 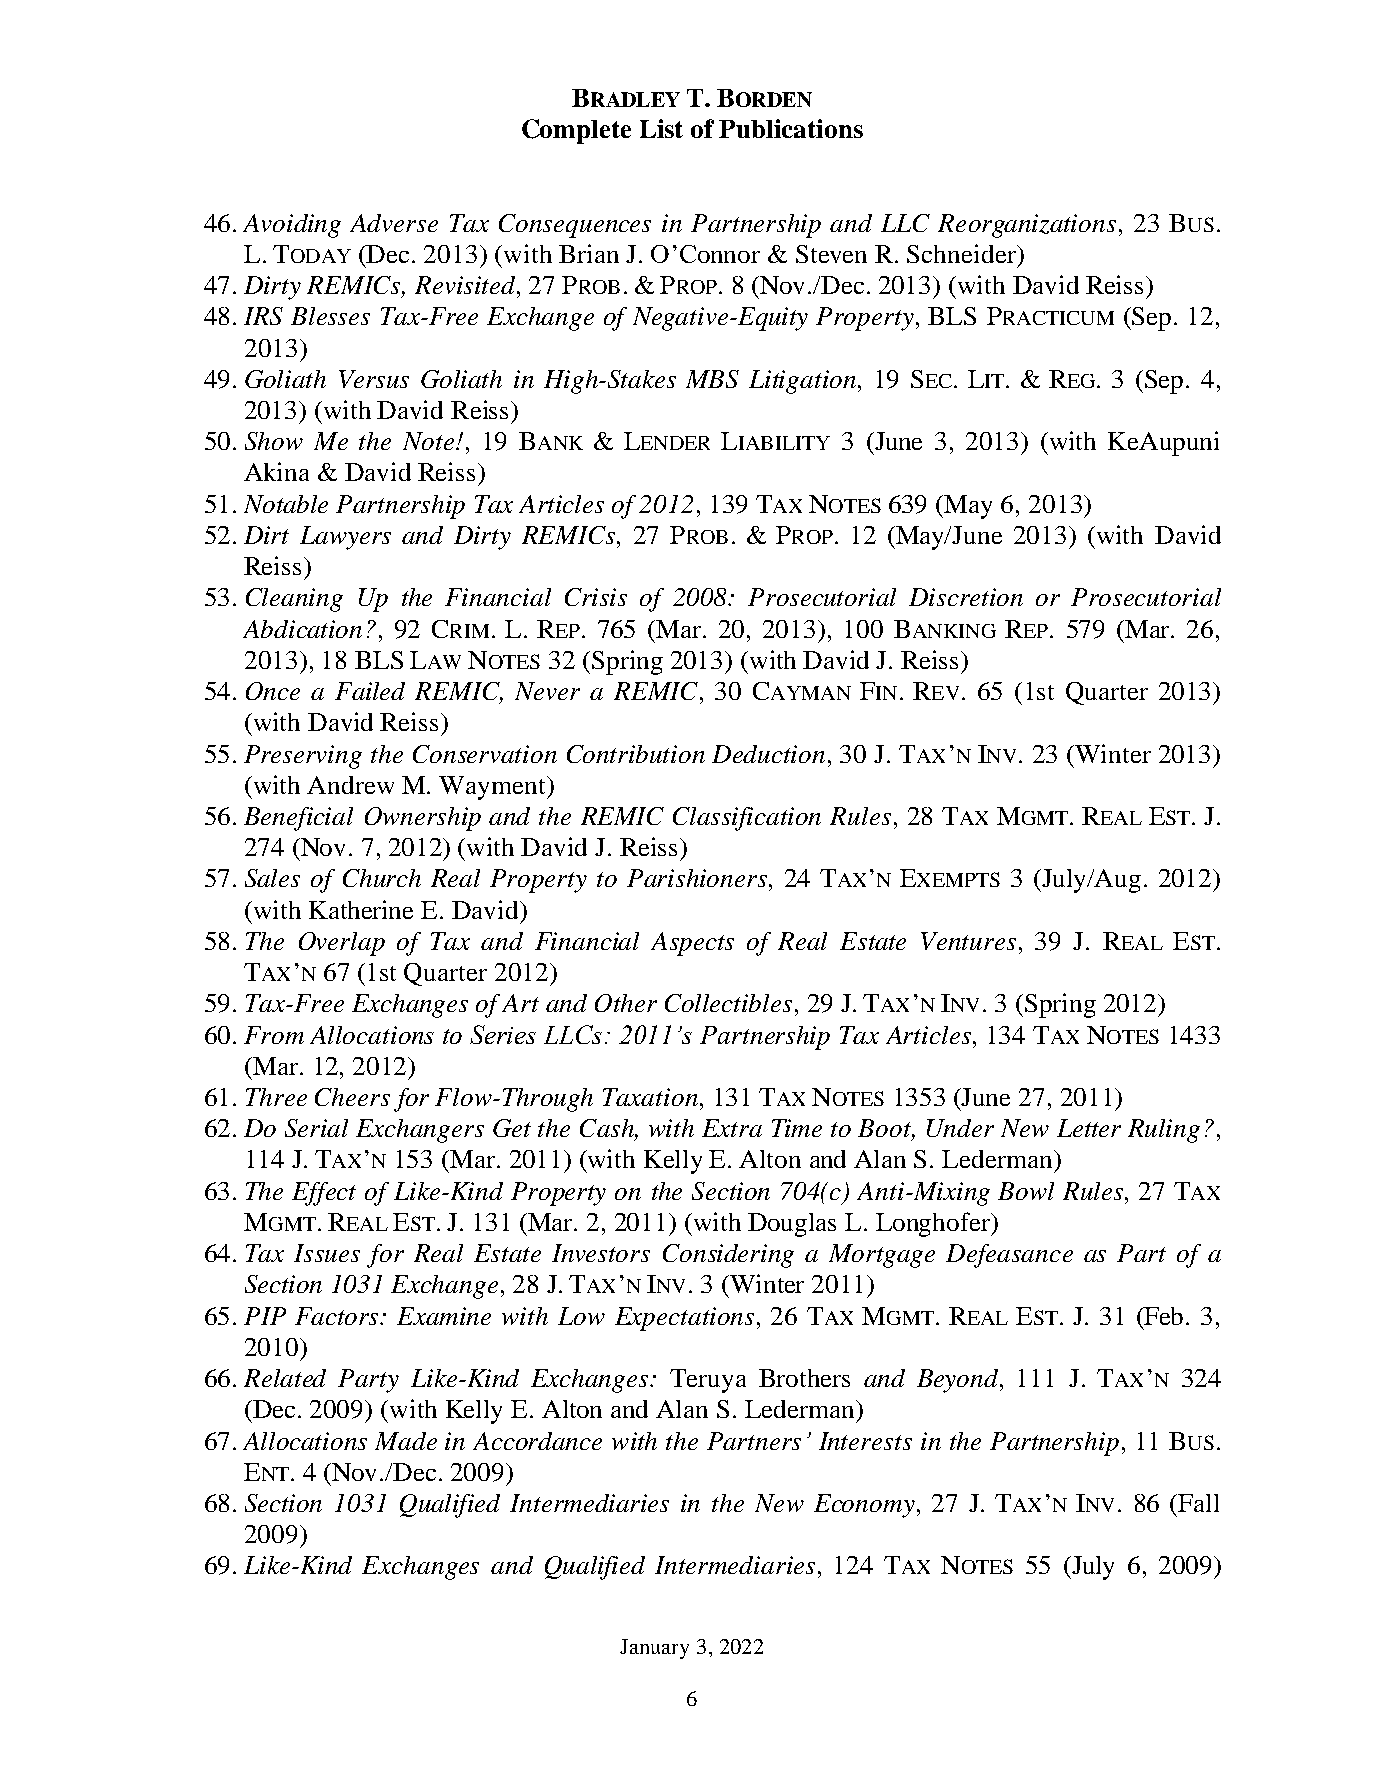 What do you see at coordinates (406, 1441) in the image?
I see `Made` at bounding box center [406, 1441].
